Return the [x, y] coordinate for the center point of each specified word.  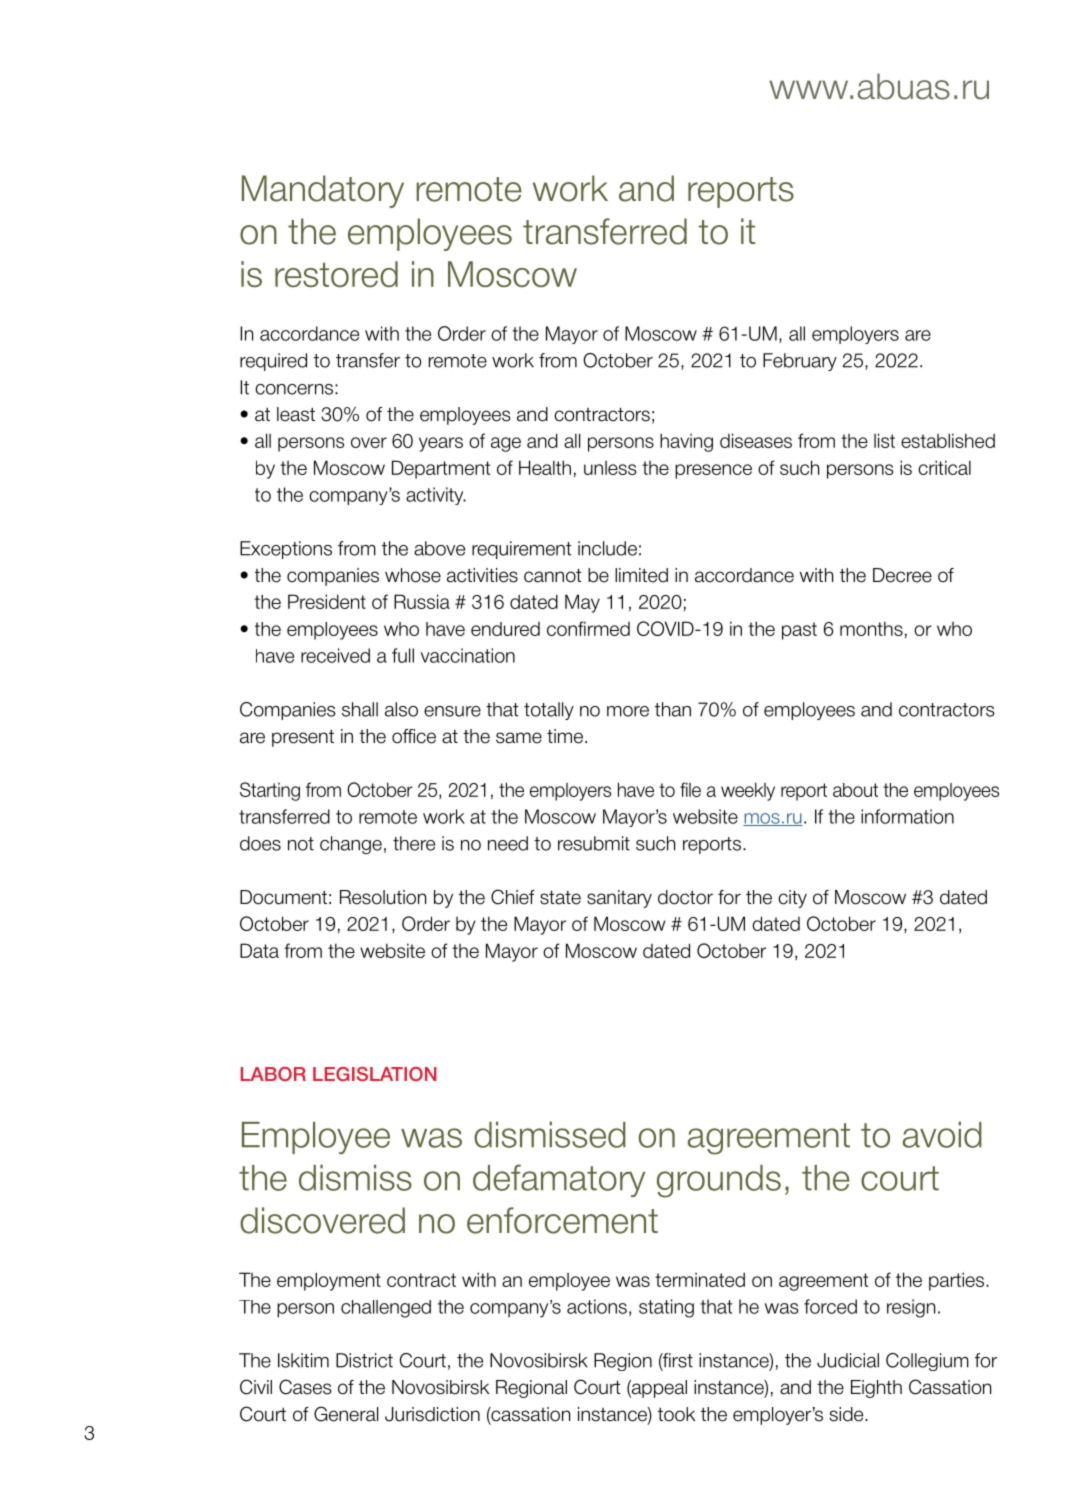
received [335, 655]
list [884, 440]
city [792, 899]
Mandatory [323, 191]
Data [259, 950]
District [364, 1360]
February [800, 362]
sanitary [619, 899]
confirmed [588, 628]
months [871, 628]
